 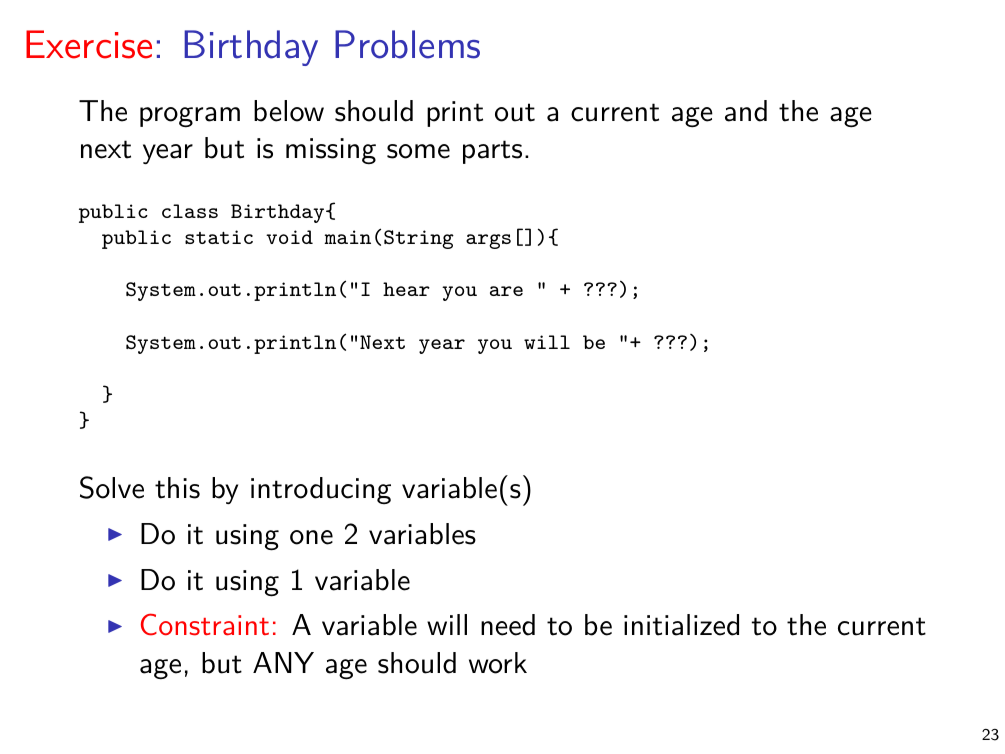 What do you see at coordinates (311, 537) in the screenshot?
I see `one` at bounding box center [311, 537].
